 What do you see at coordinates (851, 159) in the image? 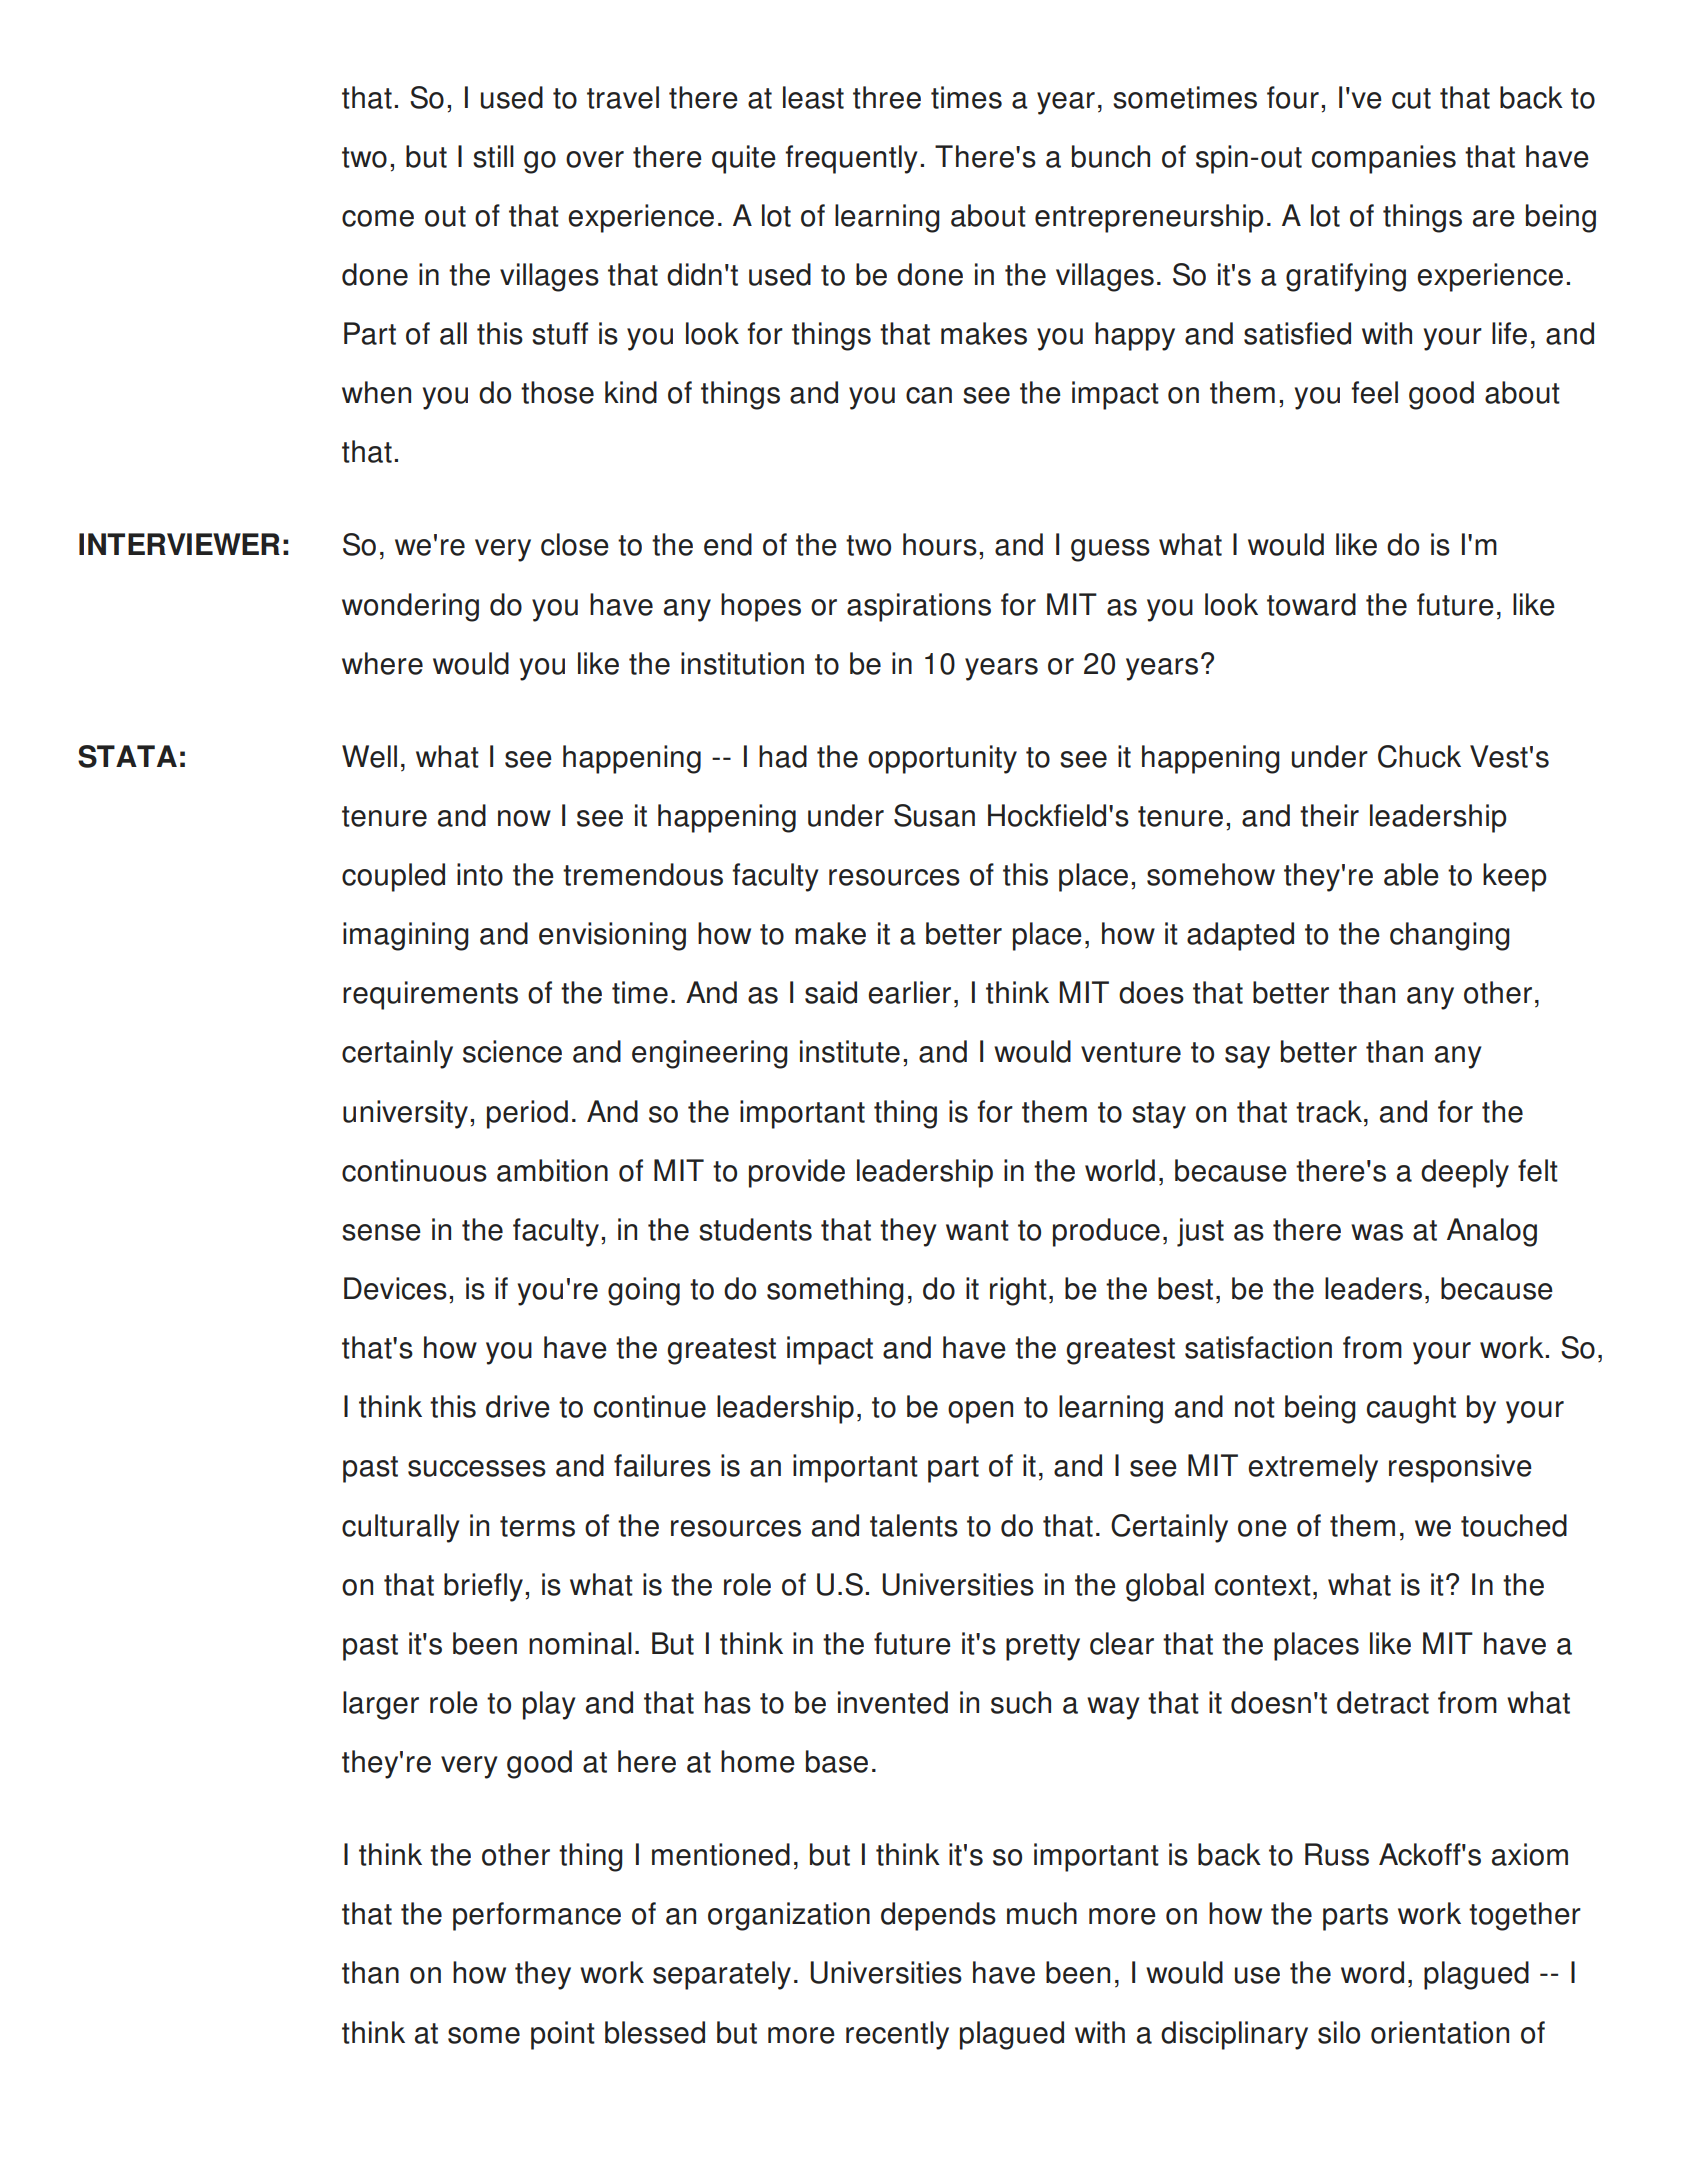
I see `frequently` at bounding box center [851, 159].
